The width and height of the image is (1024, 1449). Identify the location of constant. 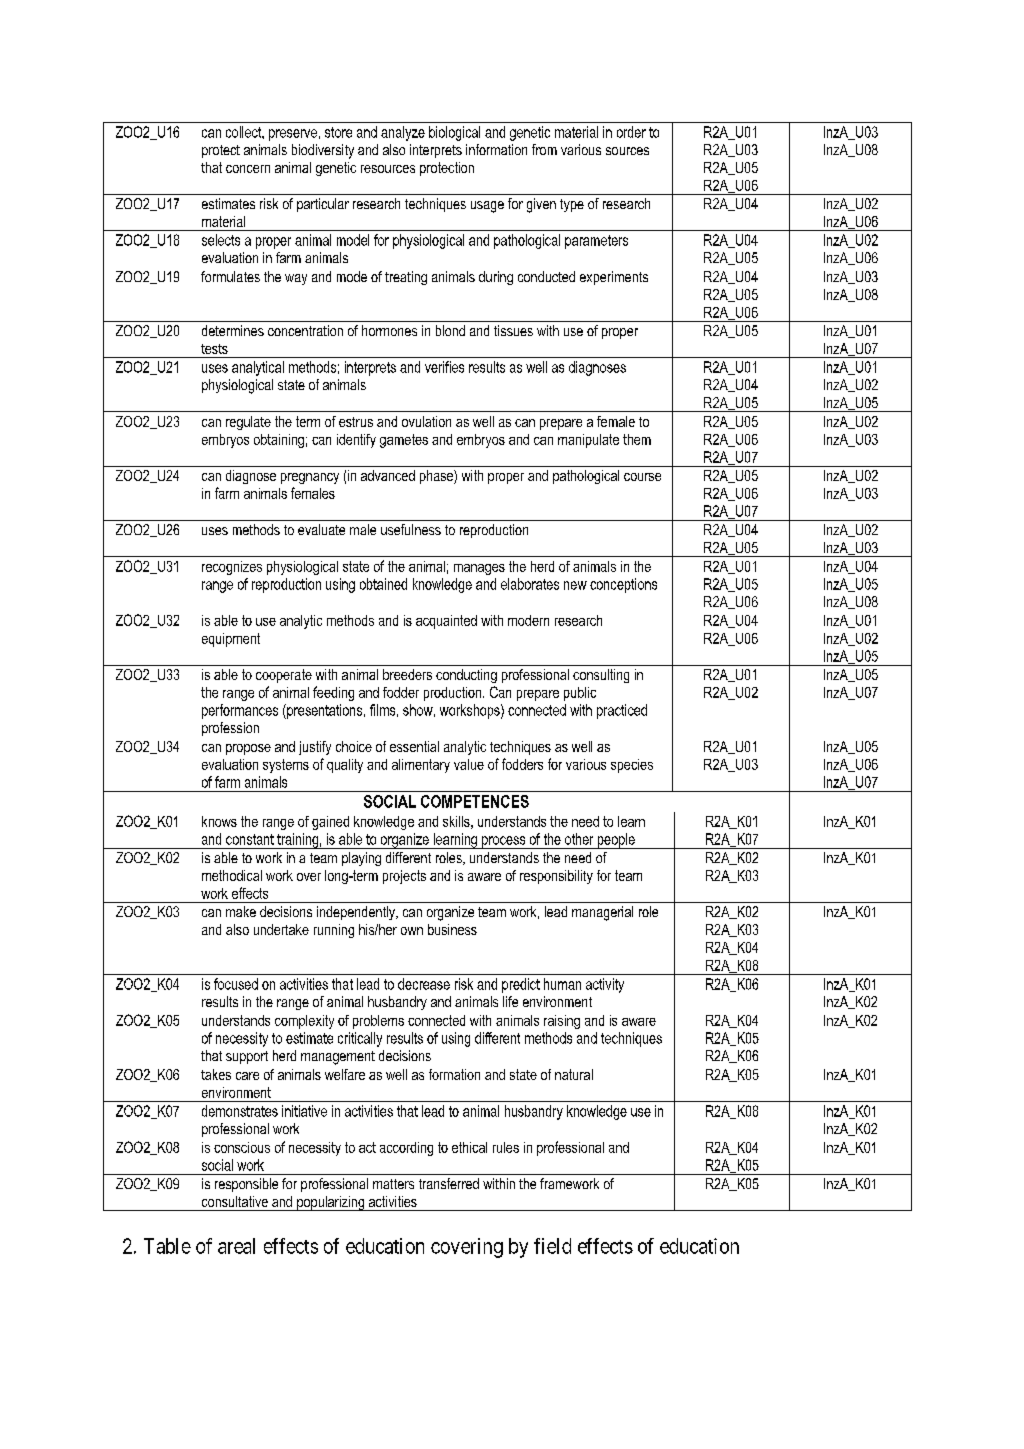
(250, 839).
